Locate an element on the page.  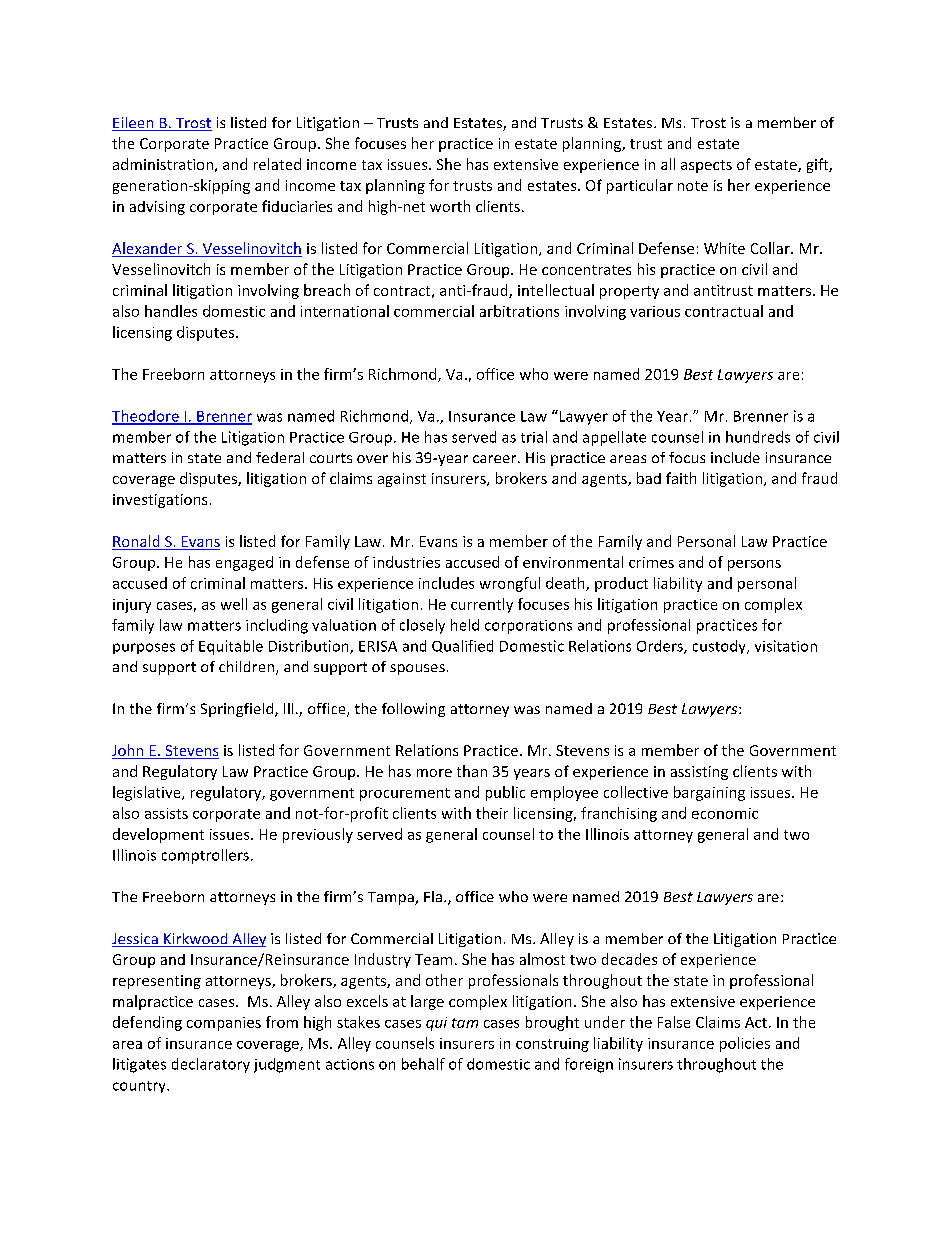
than is located at coordinates (472, 771).
